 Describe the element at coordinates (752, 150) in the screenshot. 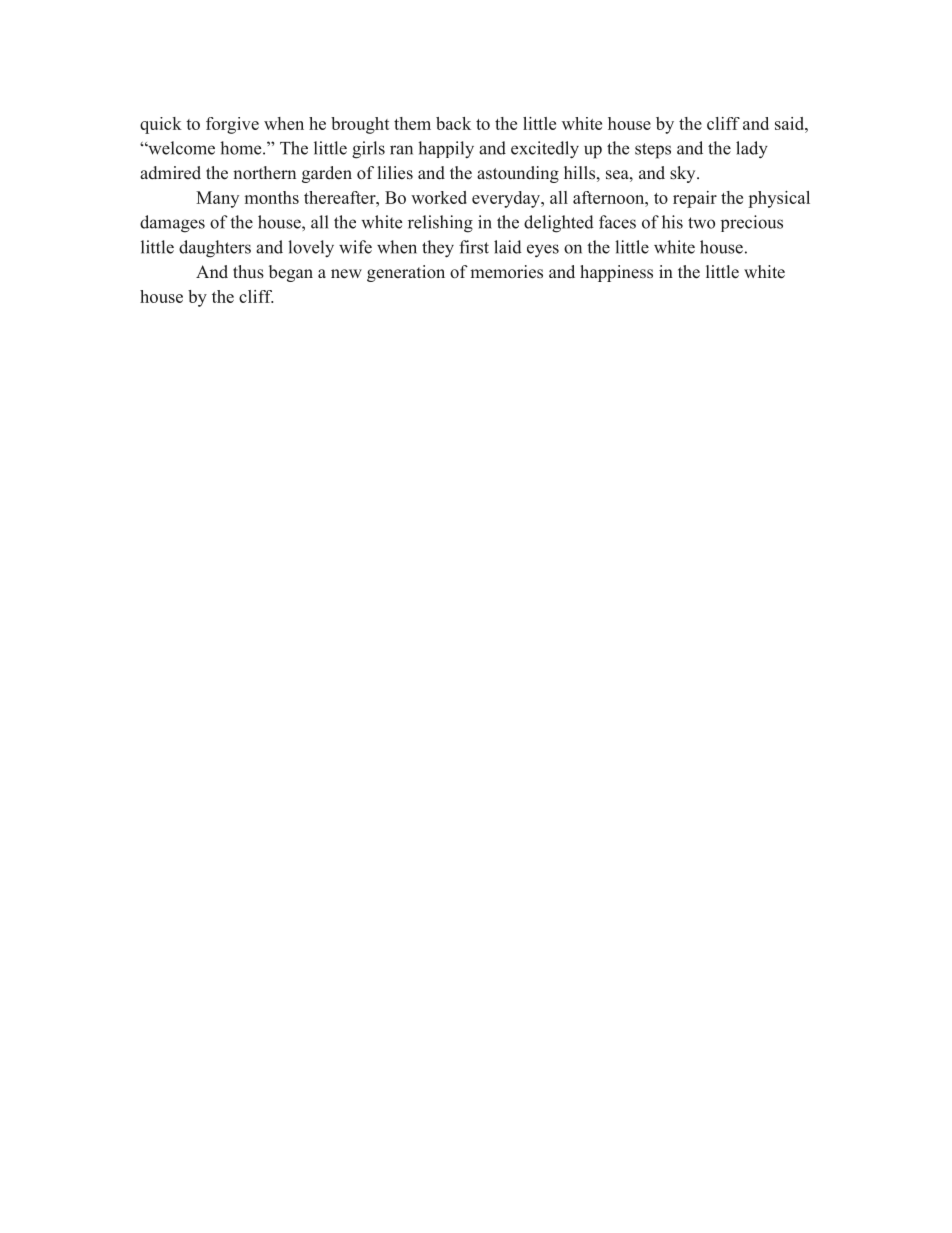

I see `lady` at that location.
